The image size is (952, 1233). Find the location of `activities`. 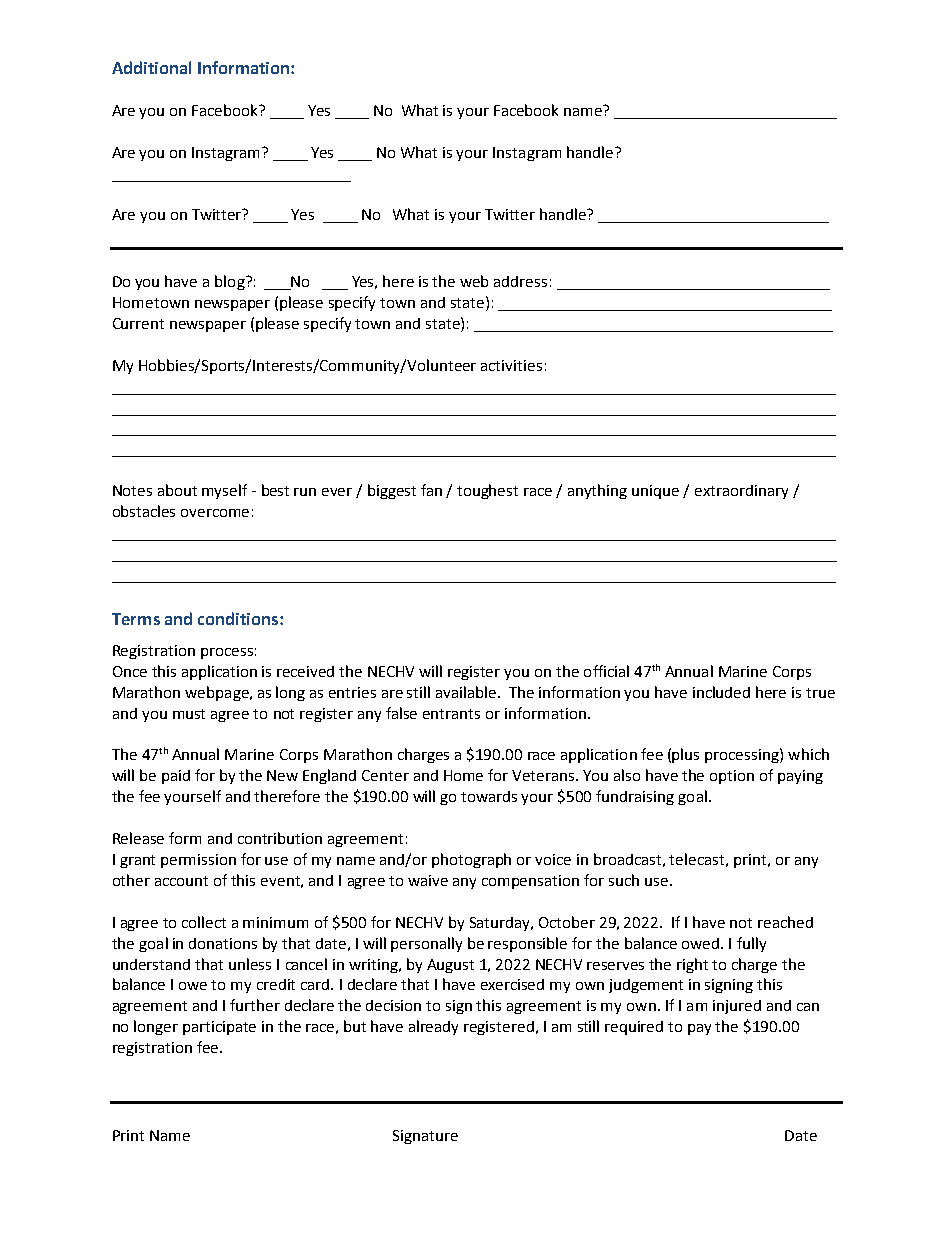

activities is located at coordinates (511, 365).
